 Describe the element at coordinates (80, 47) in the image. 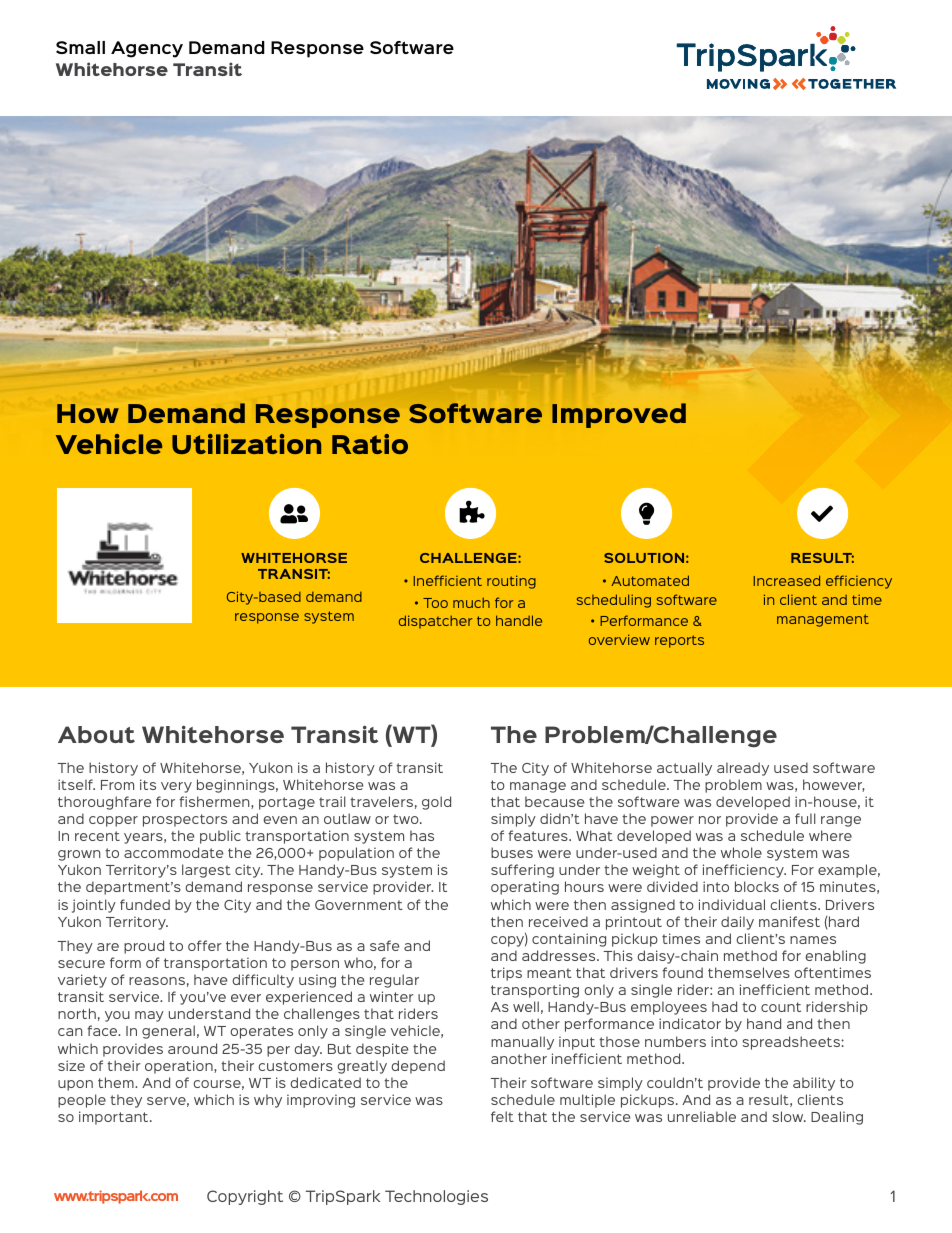

I see `Small` at that location.
